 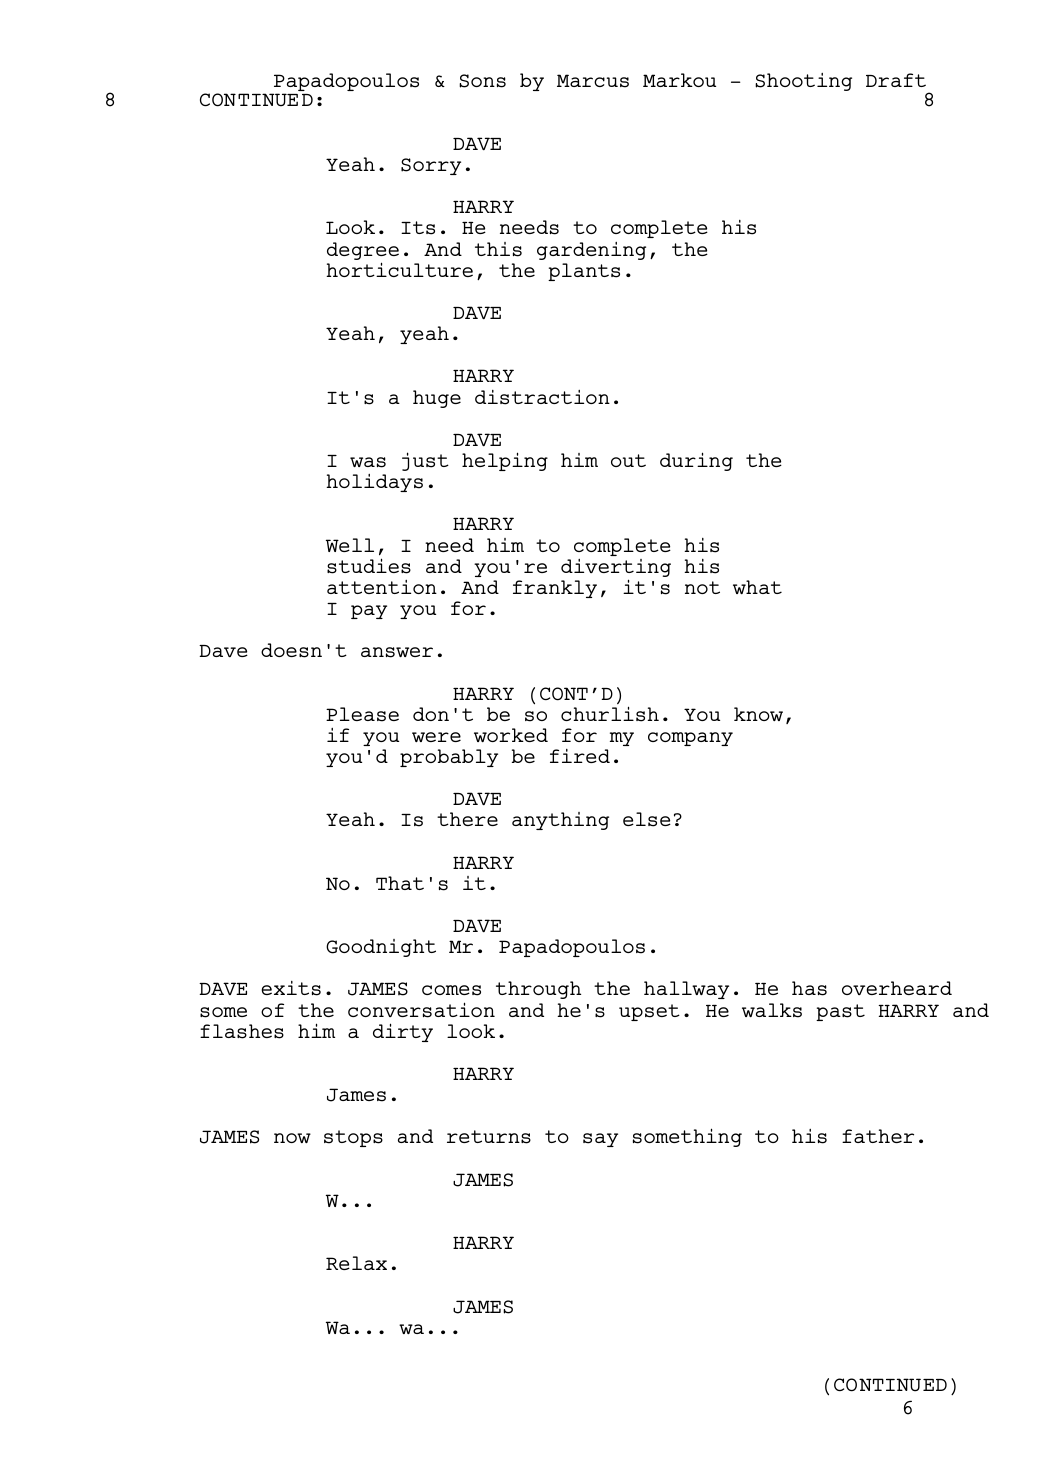 I want to click on has, so click(x=809, y=988).
